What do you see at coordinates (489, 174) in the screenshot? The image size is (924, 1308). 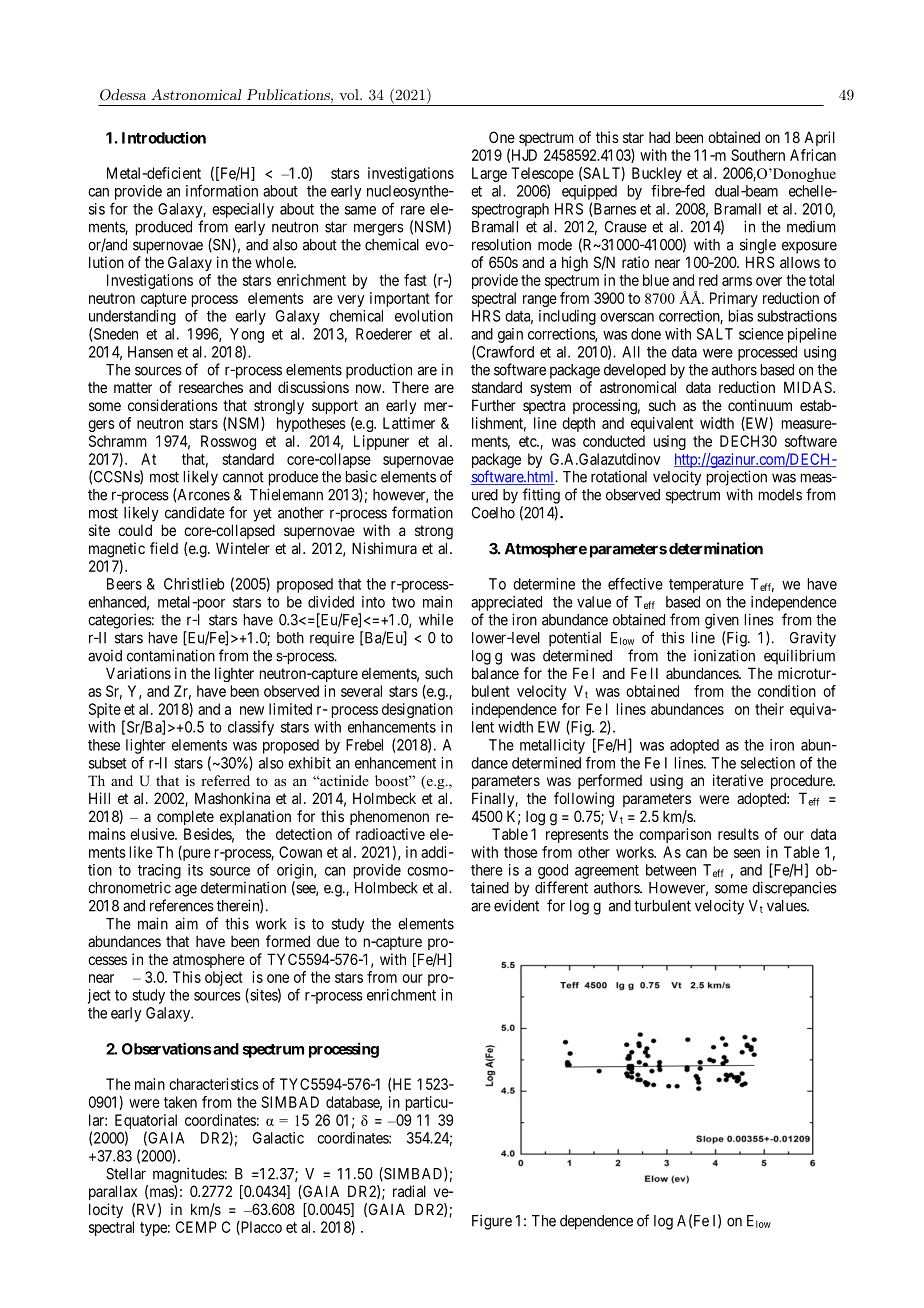 I see `Large` at bounding box center [489, 174].
